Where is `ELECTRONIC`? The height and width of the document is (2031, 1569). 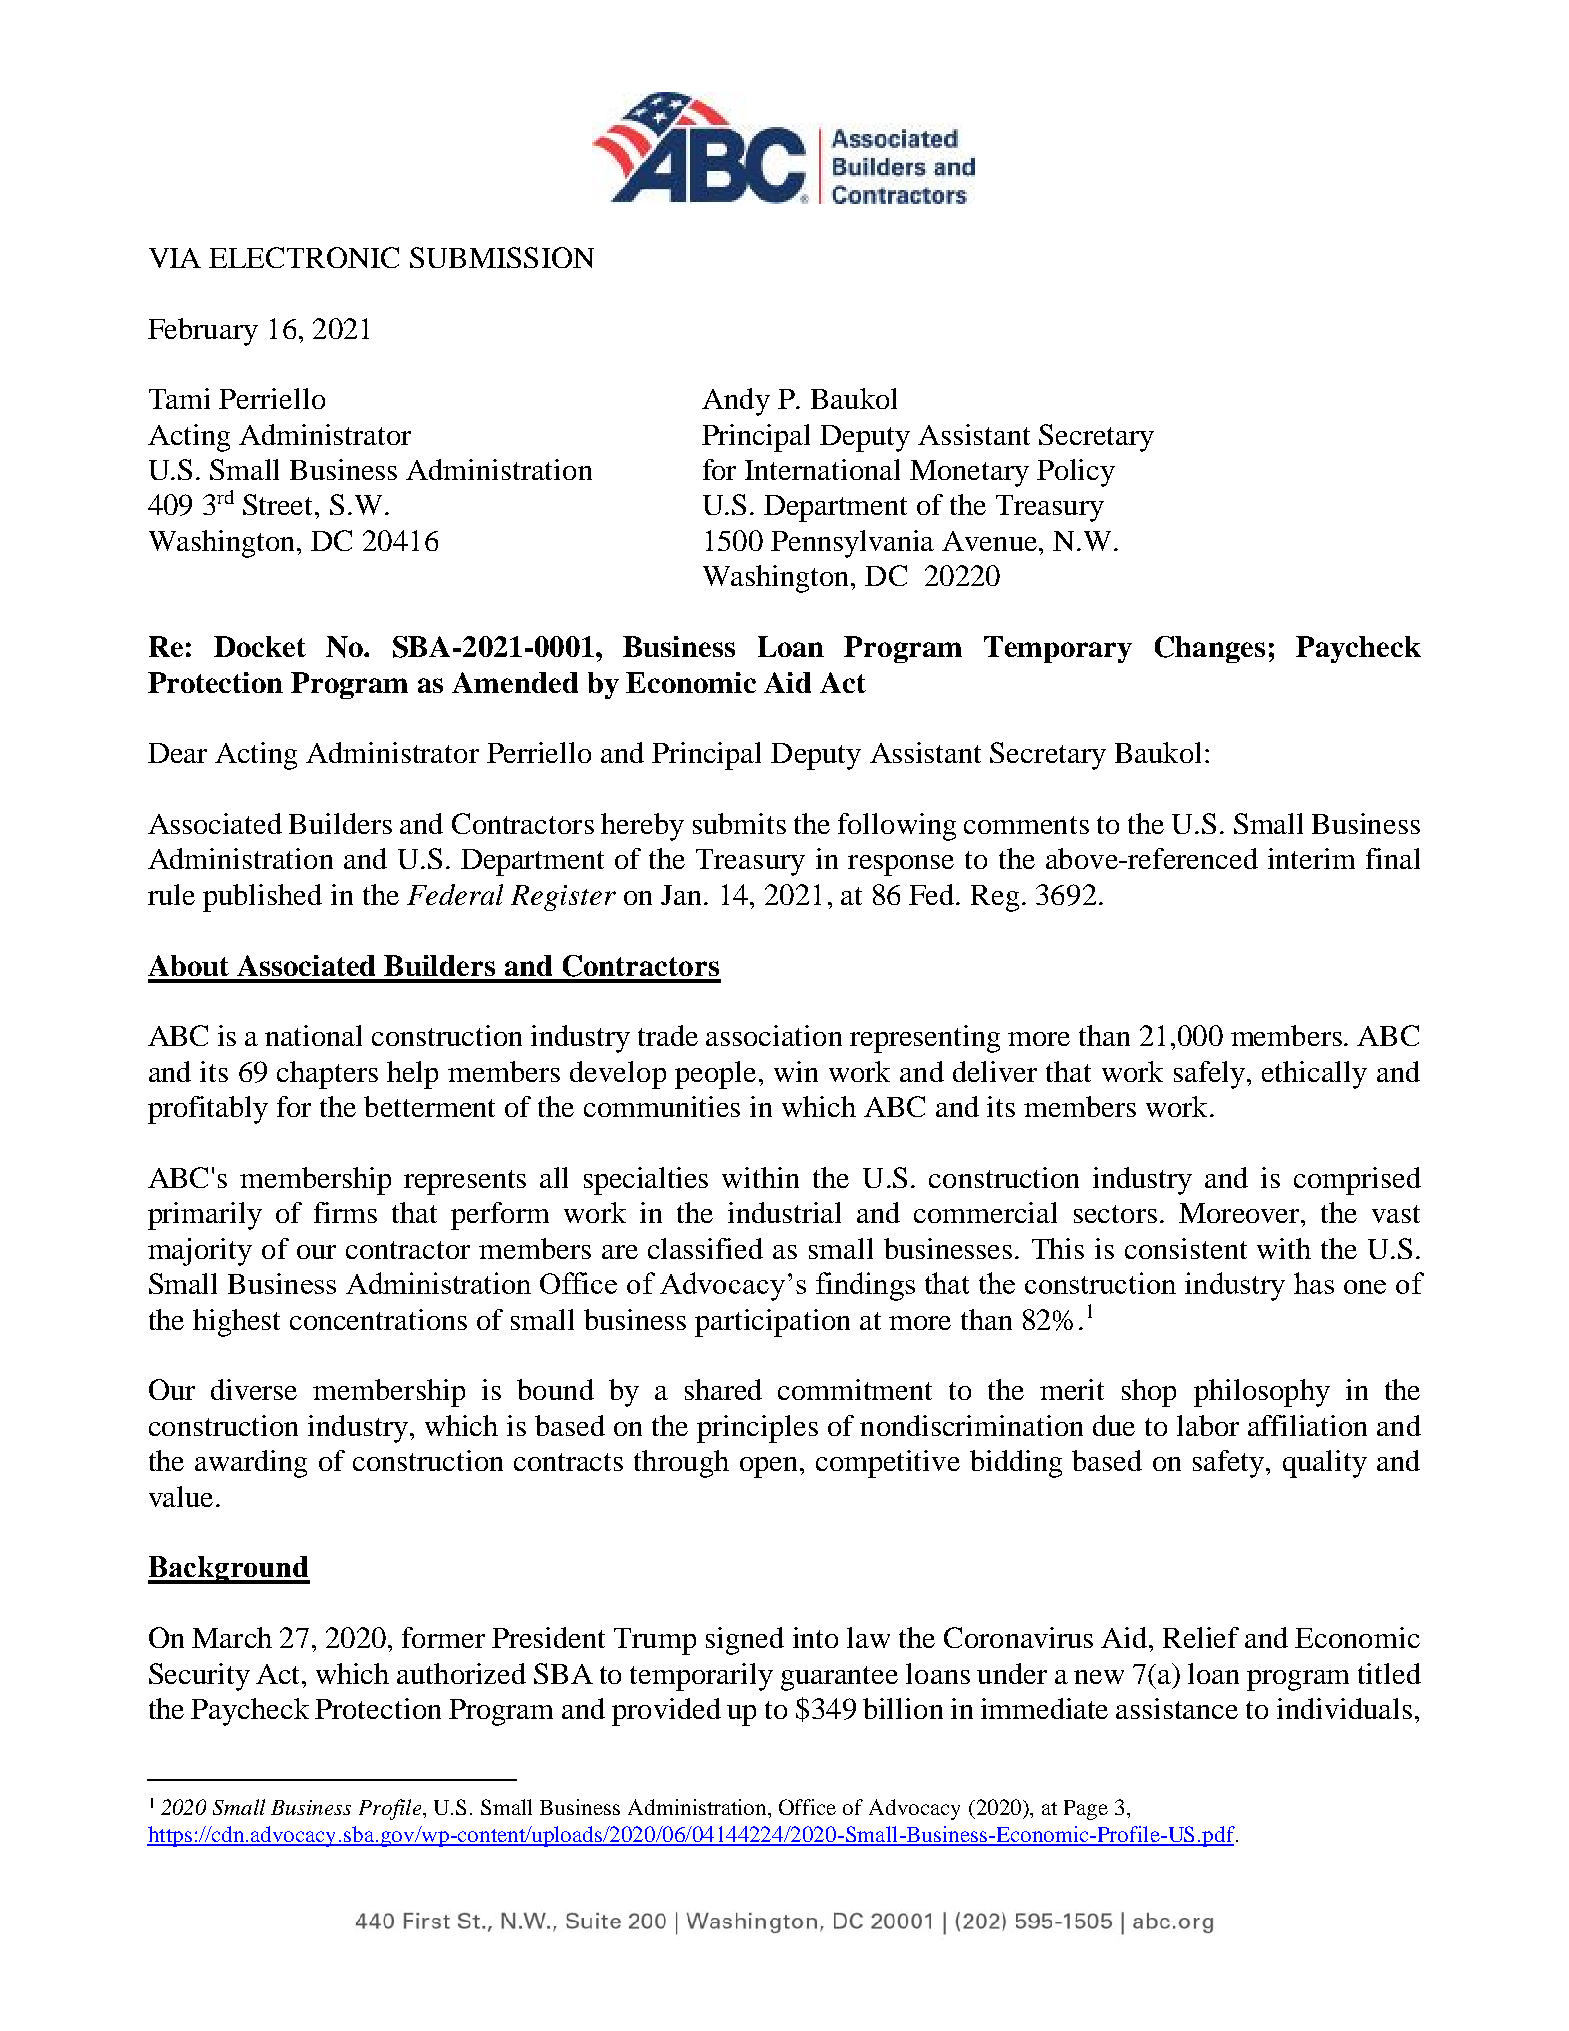 ELECTRONIC is located at coordinates (304, 257).
